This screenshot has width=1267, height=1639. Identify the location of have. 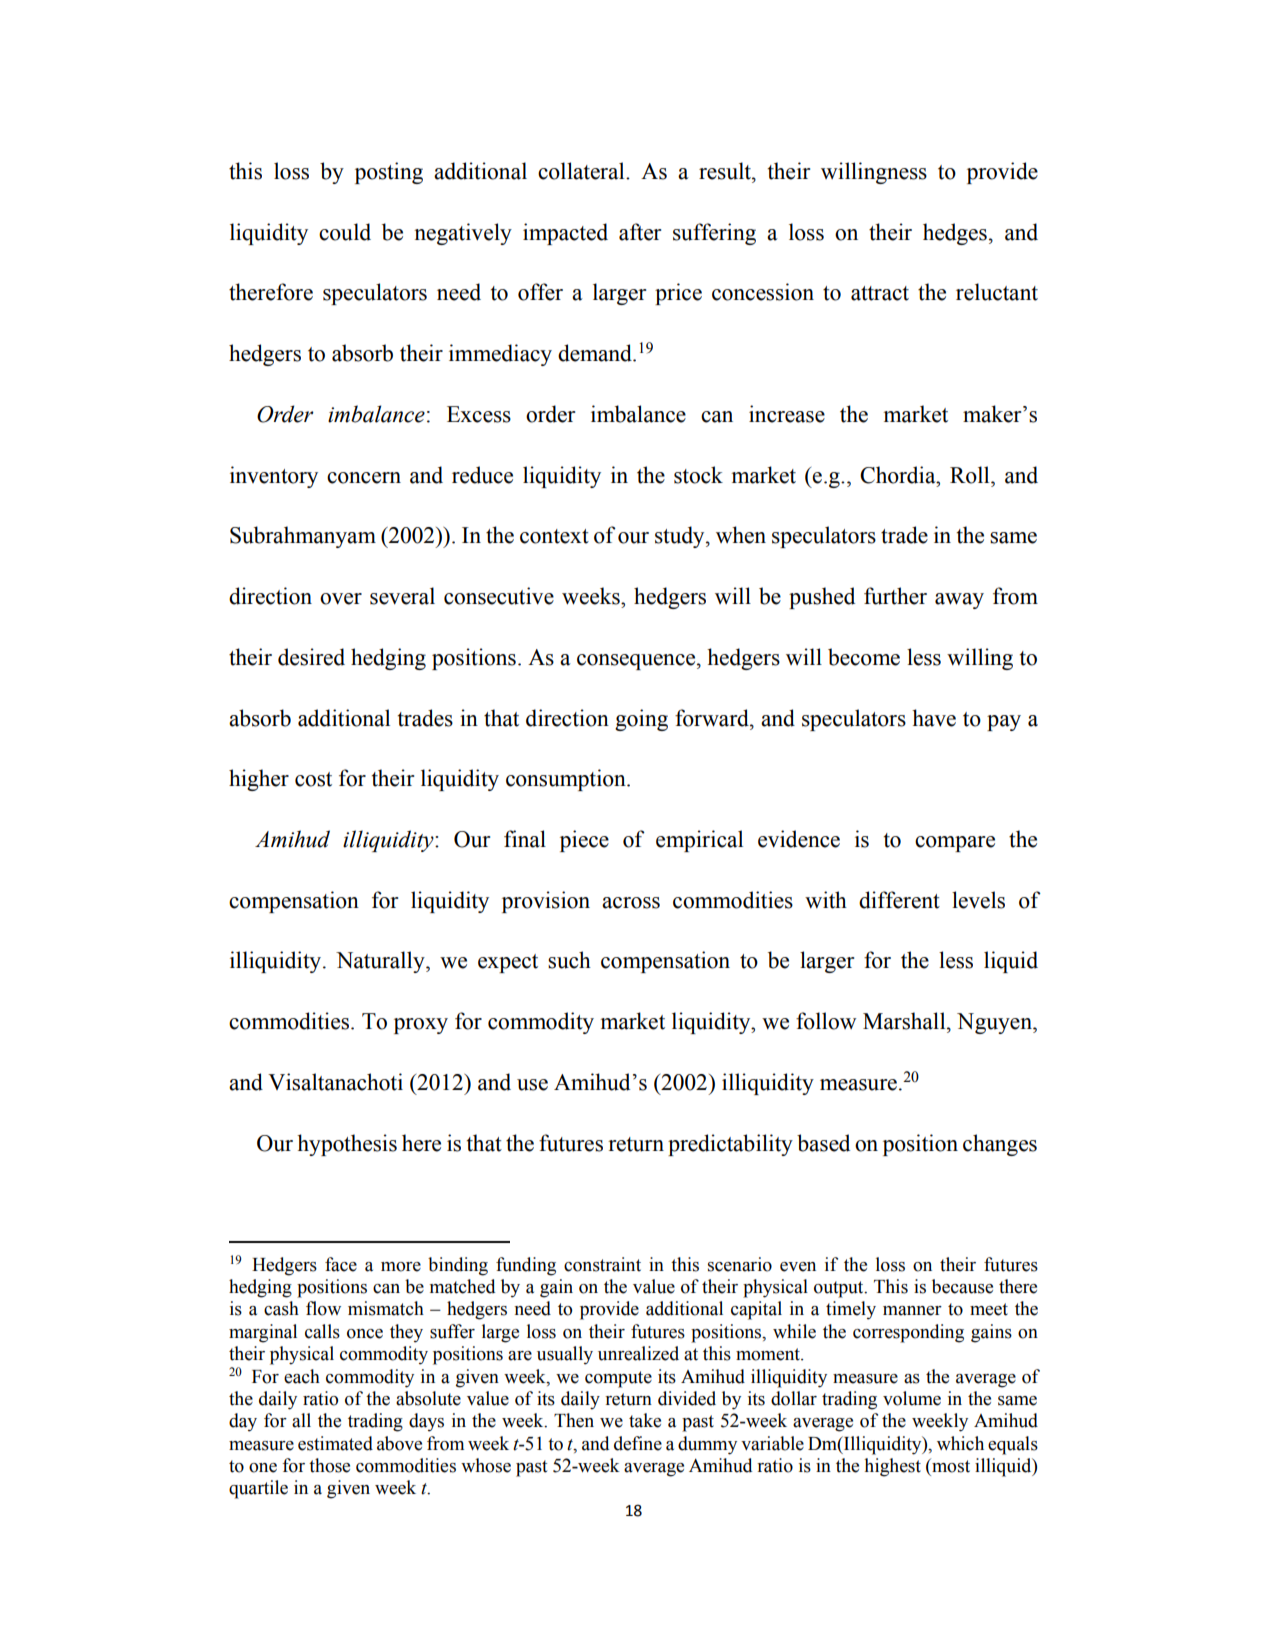
(934, 718).
